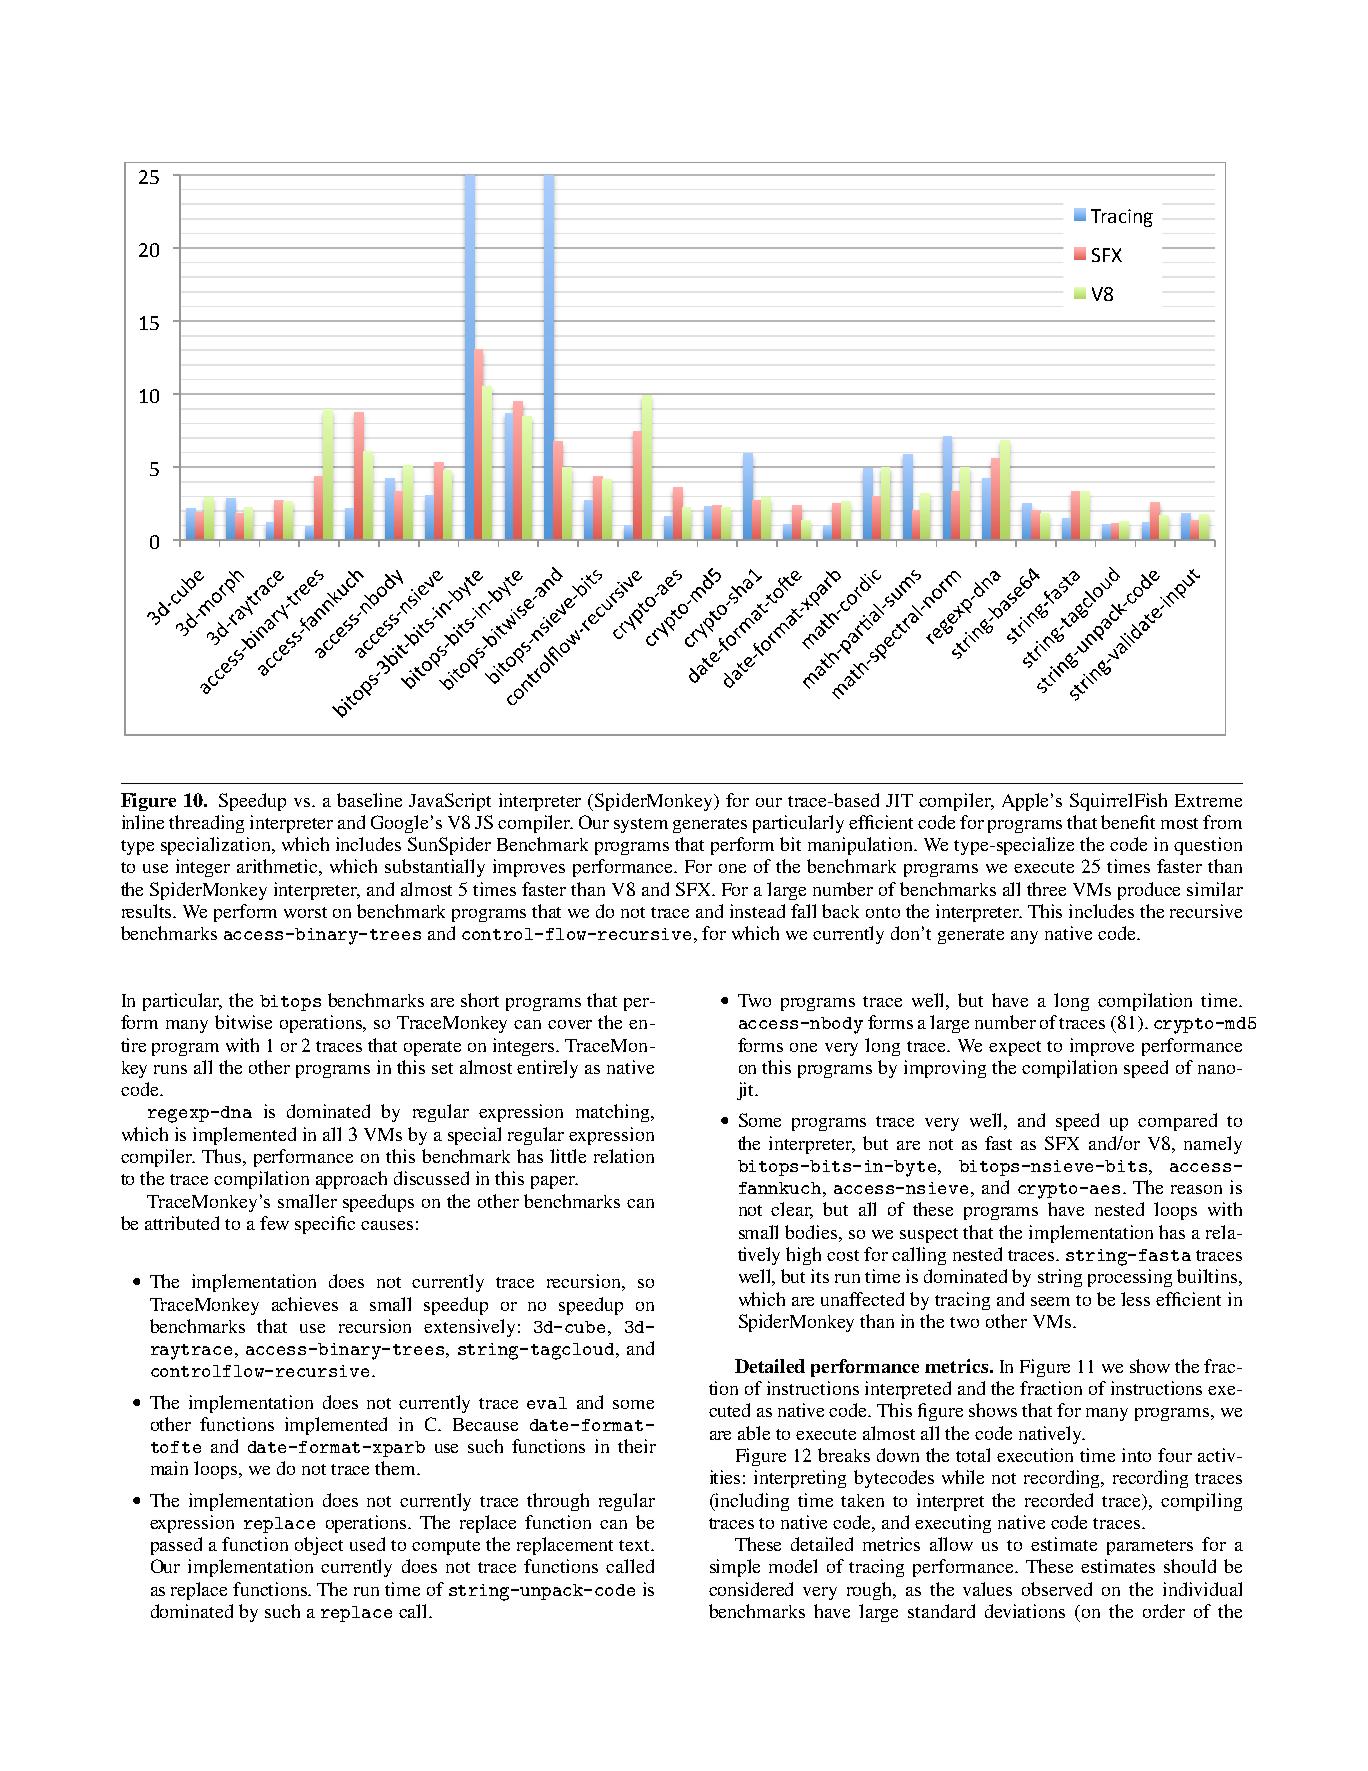  I want to click on seem, so click(1050, 1301).
